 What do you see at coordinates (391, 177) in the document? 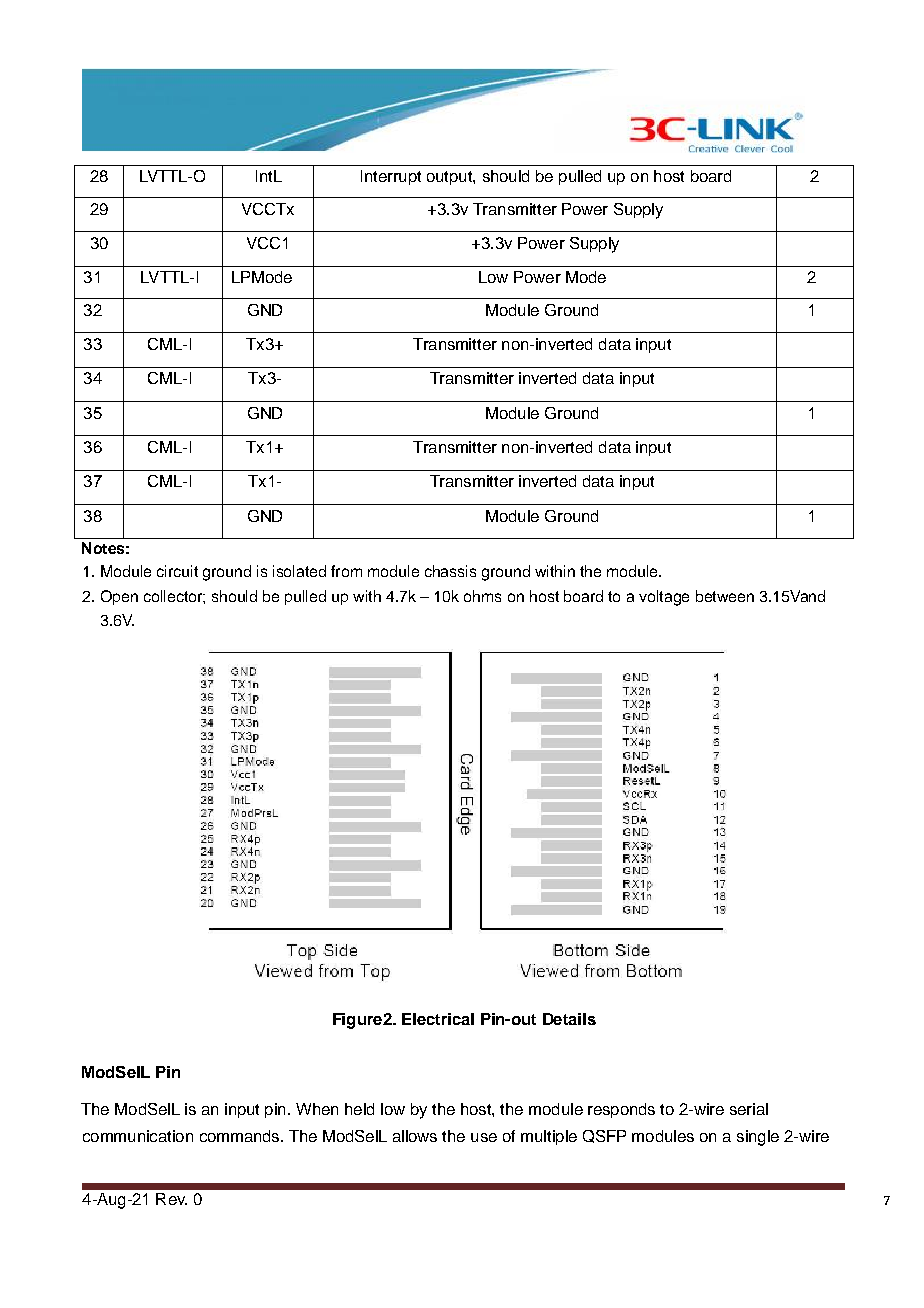
I see `Interrupt` at bounding box center [391, 177].
